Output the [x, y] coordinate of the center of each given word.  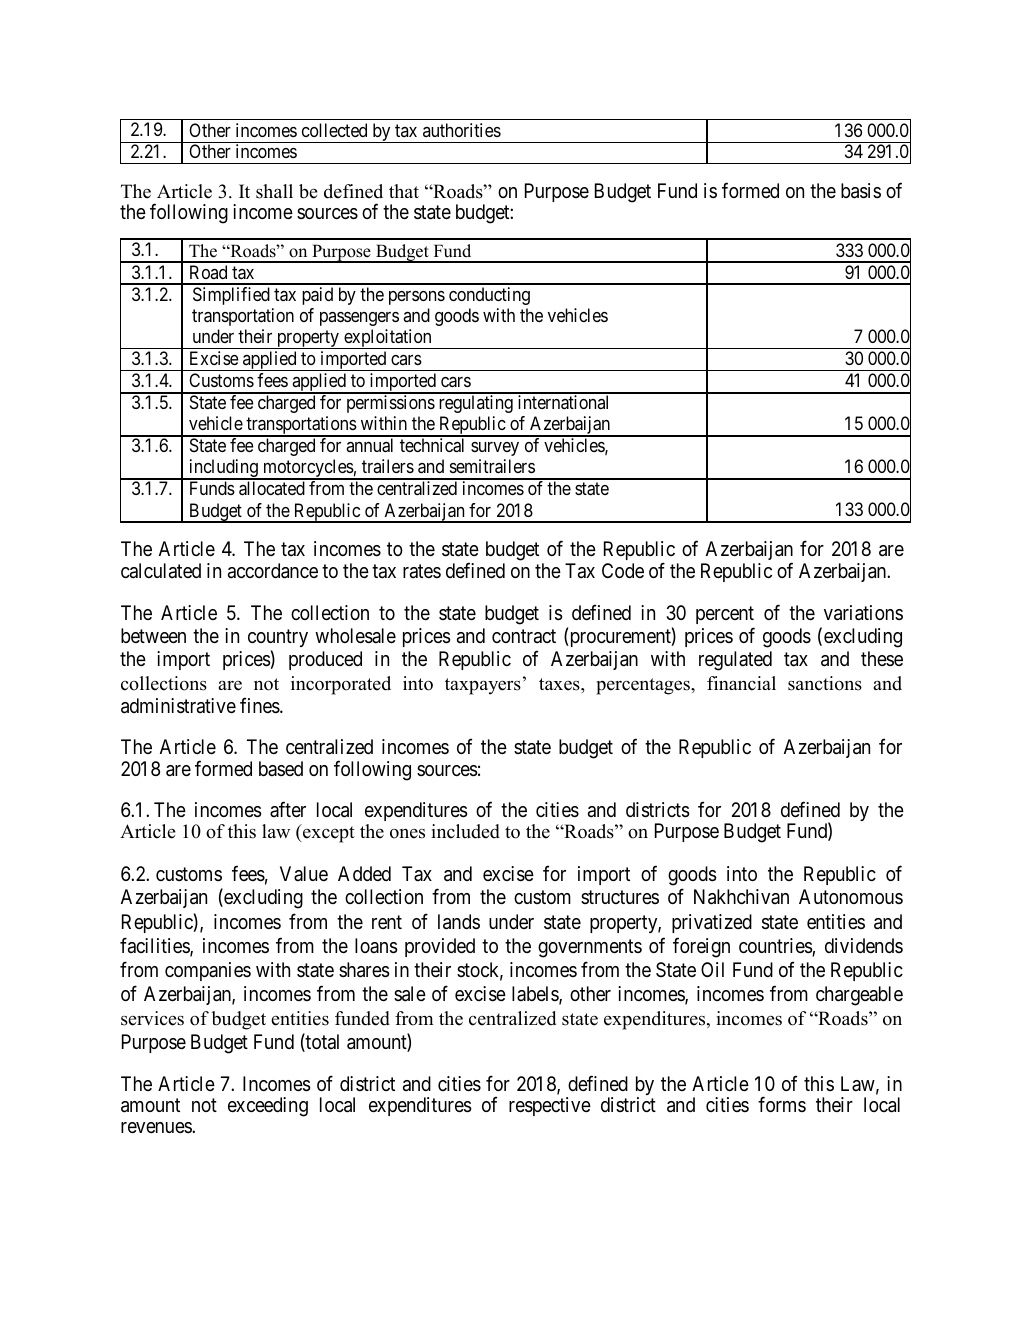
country [278, 640]
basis [861, 191]
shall [274, 191]
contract [524, 636]
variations [863, 613]
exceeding [268, 1107]
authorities [462, 130]
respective [550, 1106]
